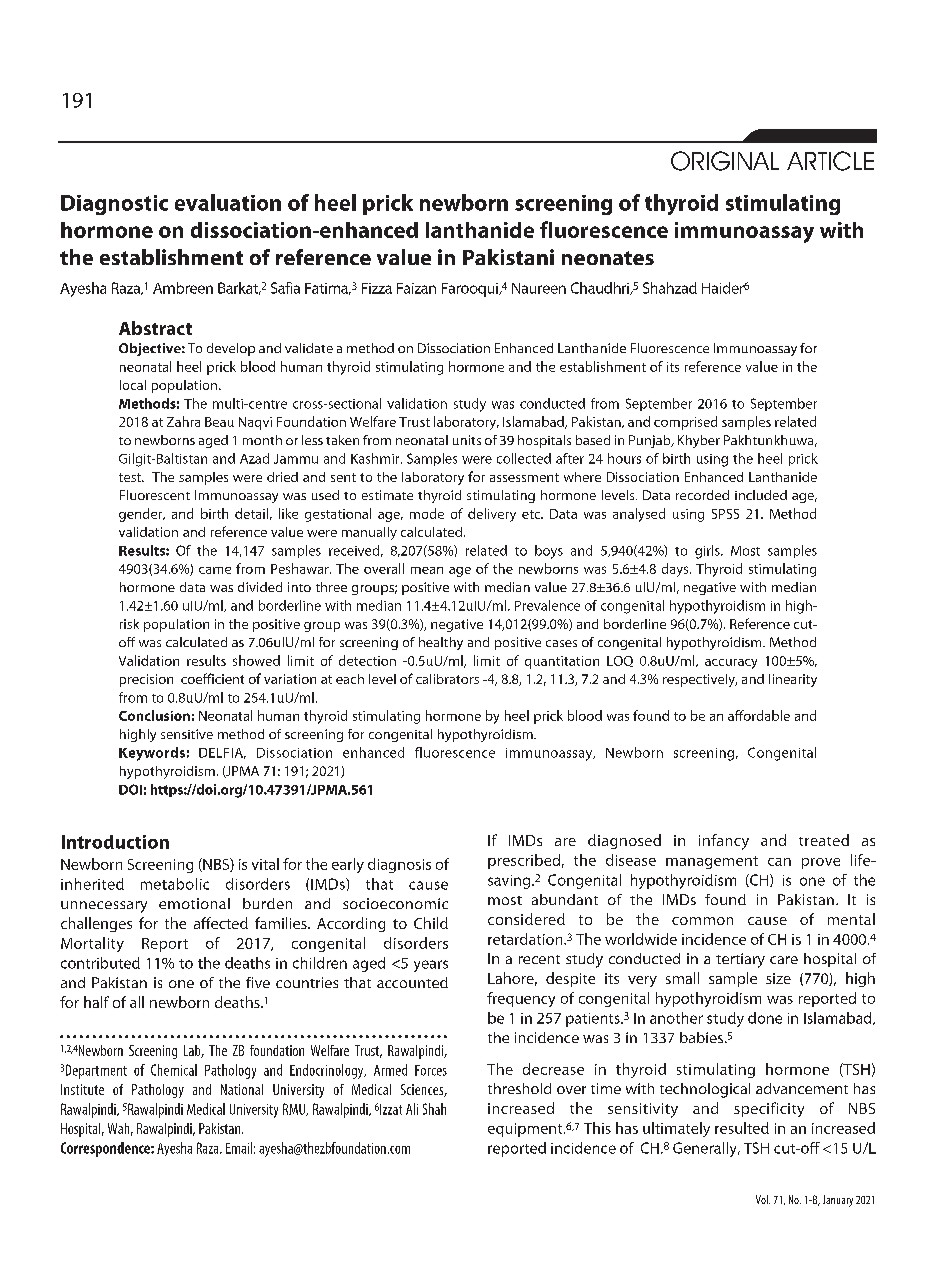 The width and height of the page is (936, 1288). What do you see at coordinates (228, 202) in the page?
I see `evaluation` at bounding box center [228, 202].
